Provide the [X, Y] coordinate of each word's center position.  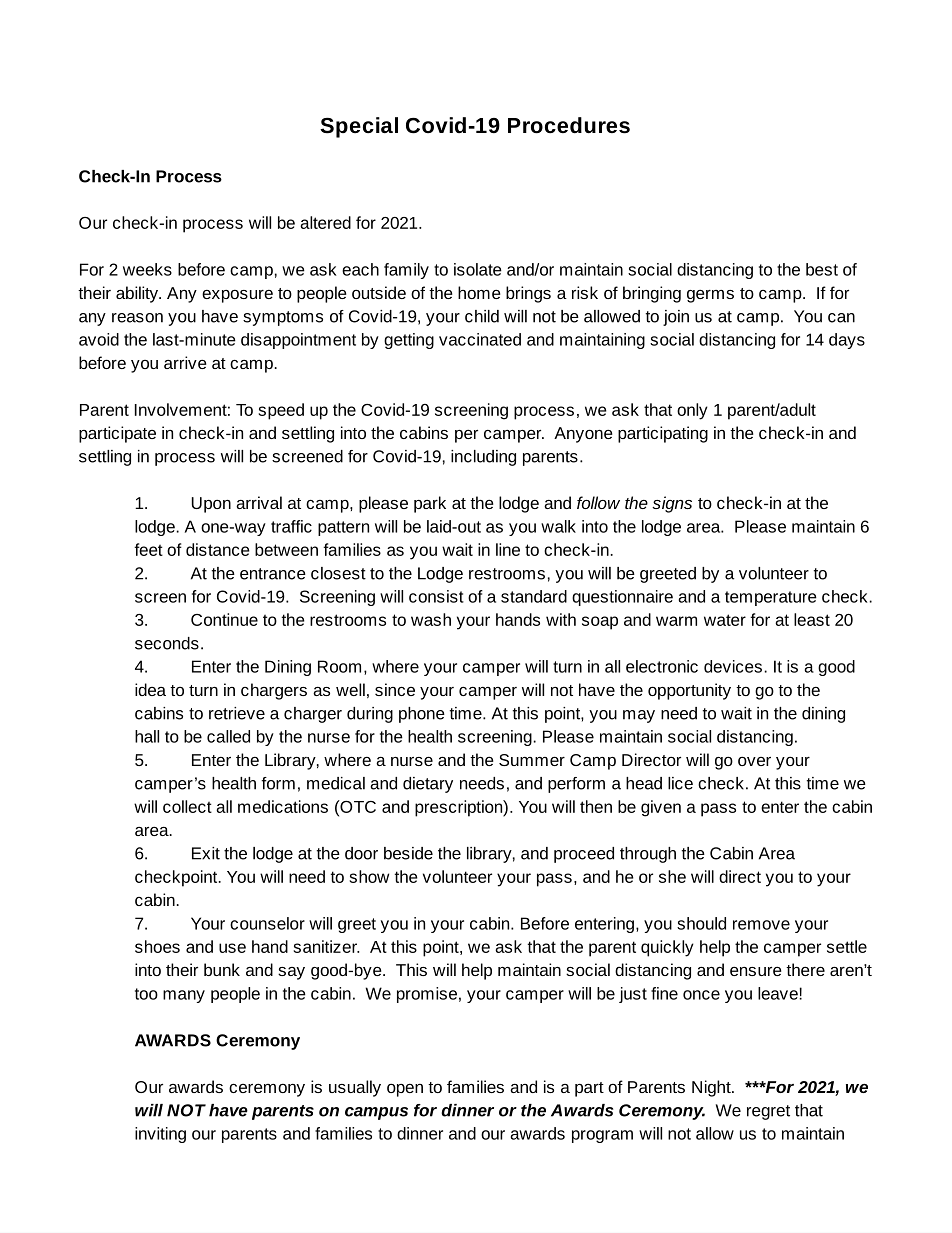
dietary [428, 785]
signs [672, 504]
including [483, 458]
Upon [211, 505]
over [754, 761]
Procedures [569, 125]
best [822, 269]
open [405, 1090]
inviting [160, 1135]
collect [187, 806]
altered [325, 222]
